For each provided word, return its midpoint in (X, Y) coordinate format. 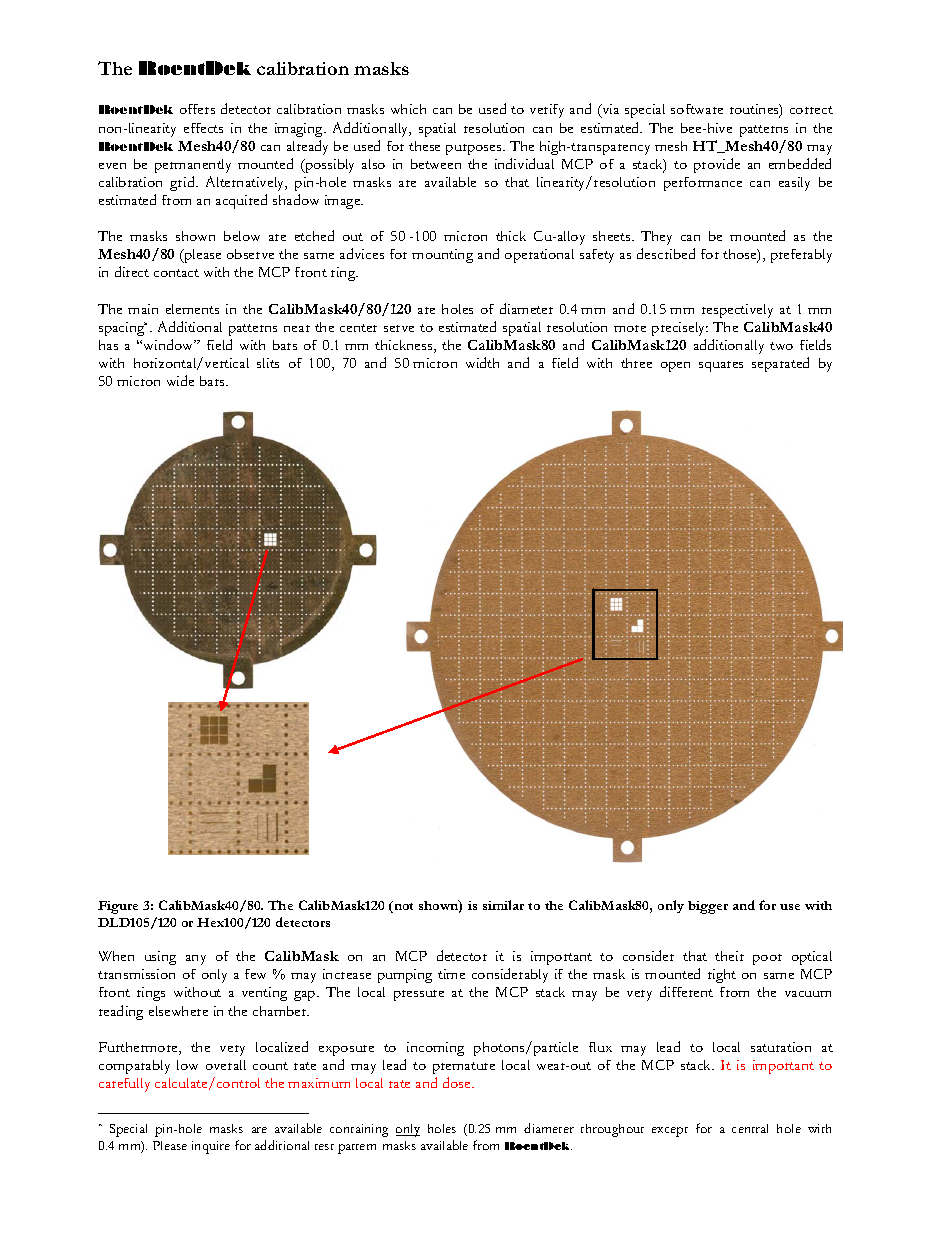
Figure (118, 907)
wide (180, 380)
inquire (211, 1147)
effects (203, 128)
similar (503, 905)
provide (717, 165)
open (675, 367)
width (482, 362)
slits (268, 363)
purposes (475, 149)
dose (458, 1082)
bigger (708, 907)
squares (721, 366)
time (451, 974)
